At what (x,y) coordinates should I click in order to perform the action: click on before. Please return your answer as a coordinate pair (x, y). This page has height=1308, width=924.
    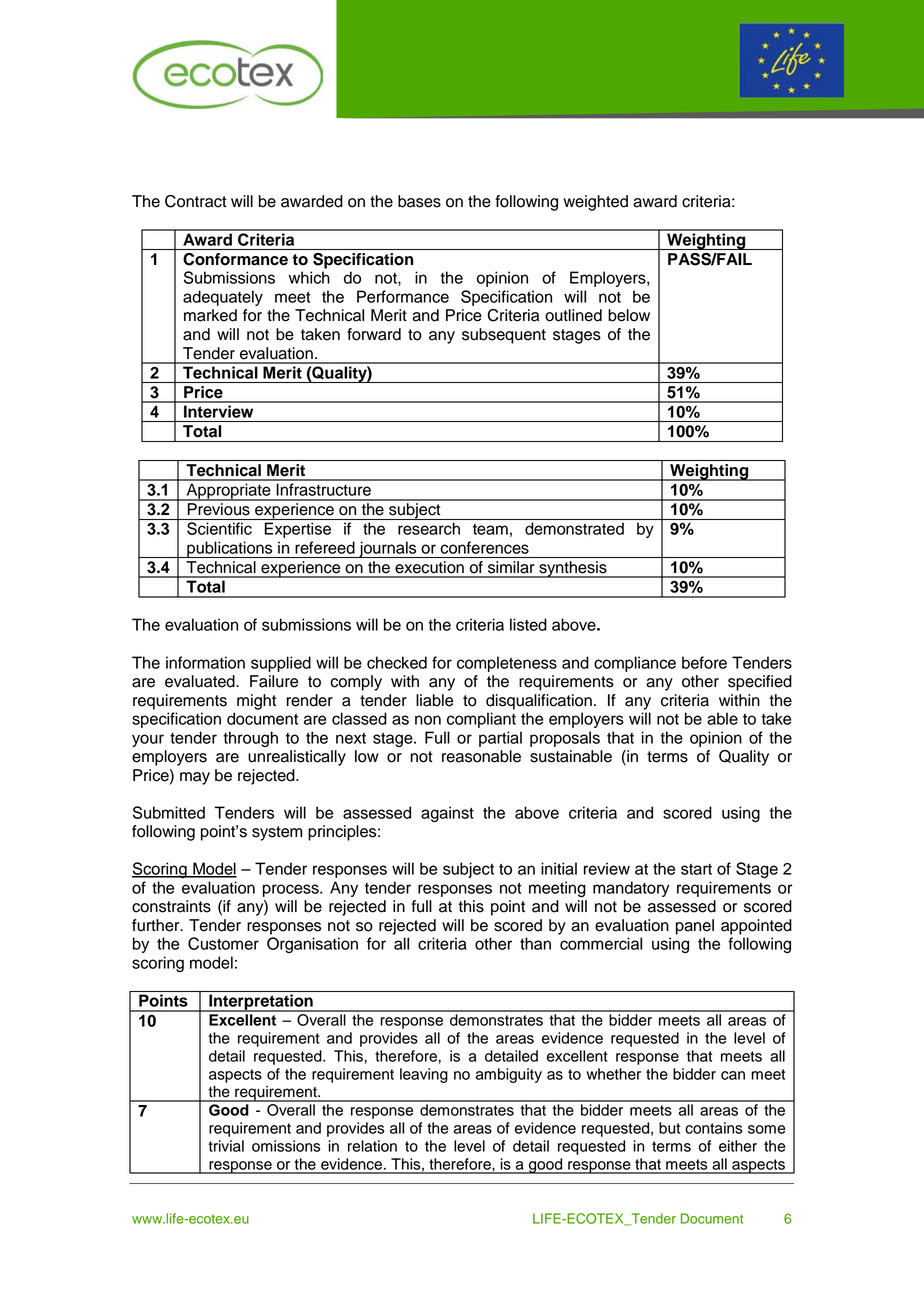
    Looking at the image, I should click on (704, 662).
